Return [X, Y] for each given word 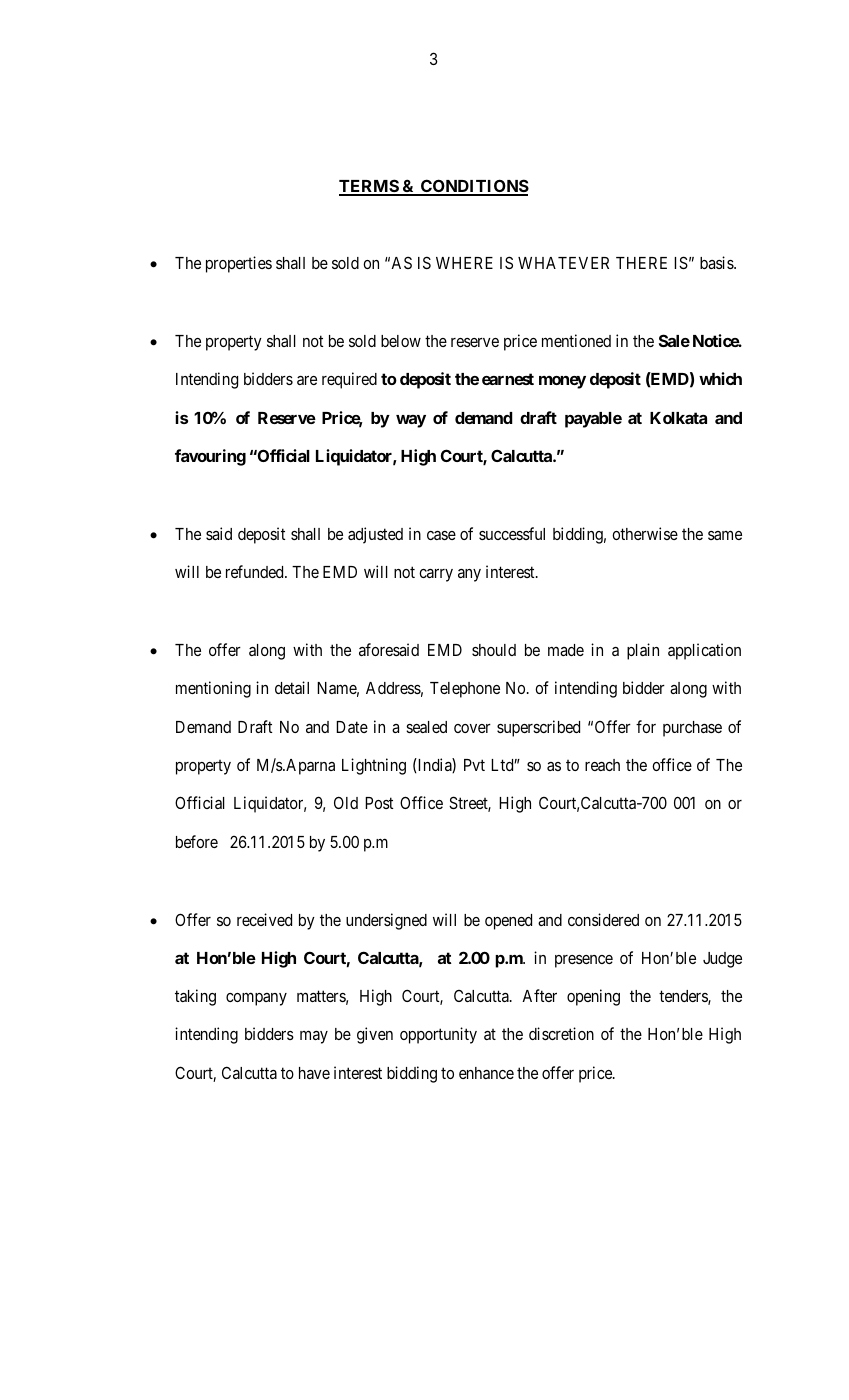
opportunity [438, 1035]
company [256, 999]
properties [239, 264]
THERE [641, 263]
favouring [210, 457]
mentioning [213, 689]
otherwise [645, 533]
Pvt [474, 765]
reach [602, 765]
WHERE [464, 263]
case [441, 535]
